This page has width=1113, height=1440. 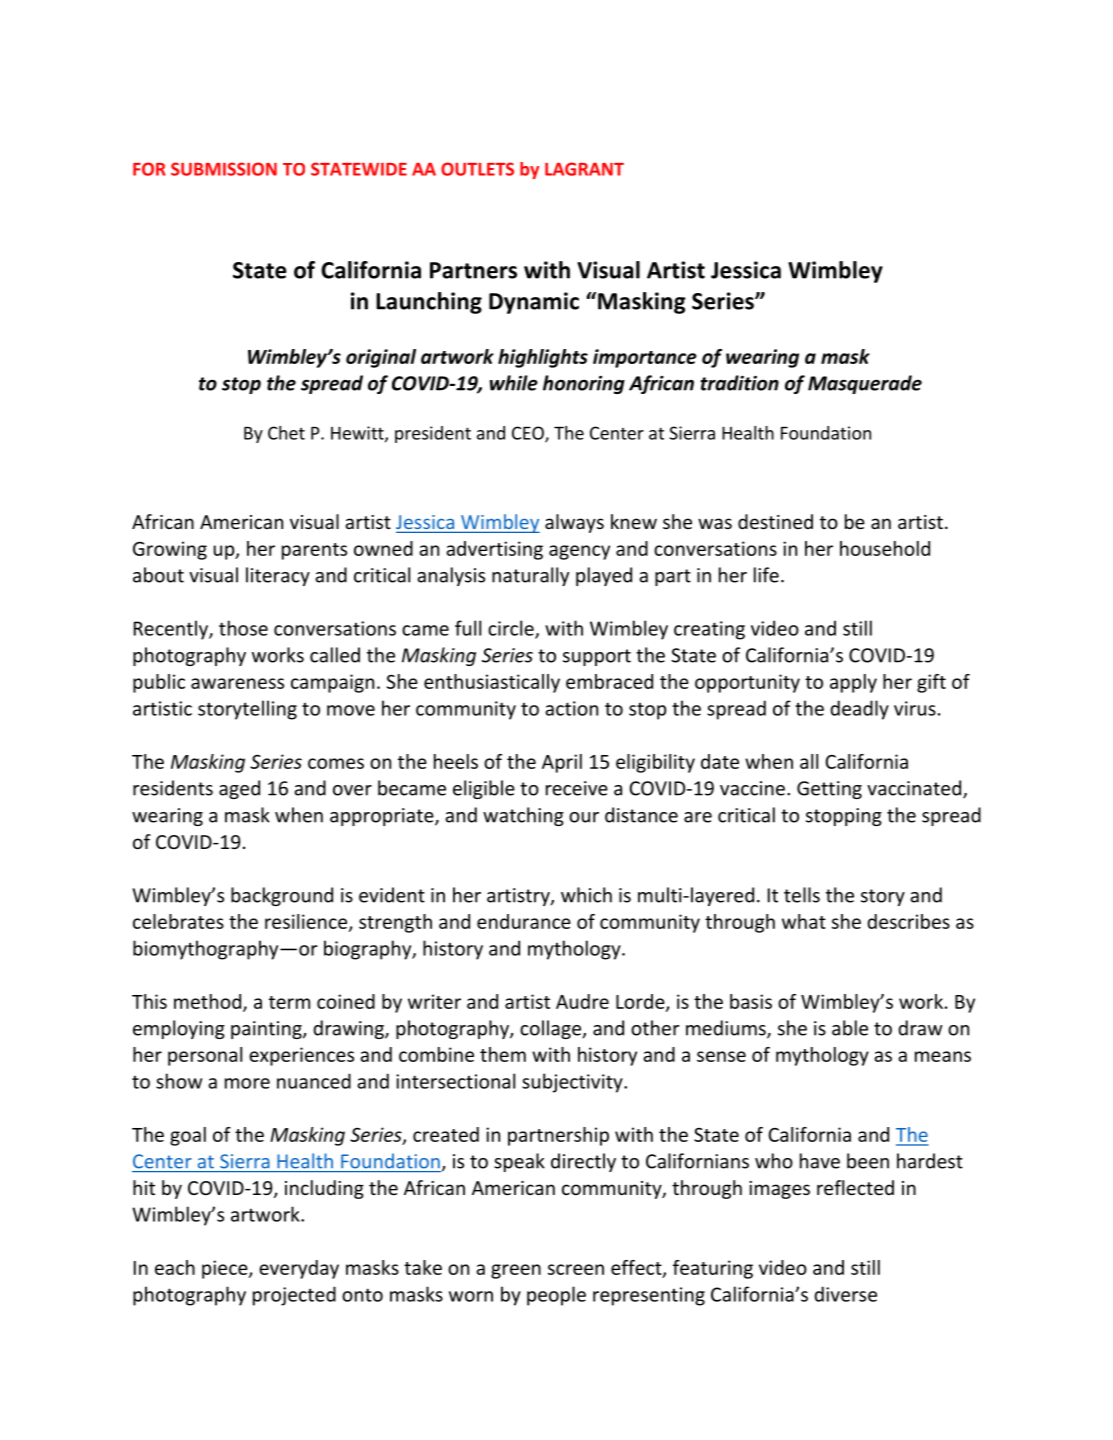 I want to click on green, so click(x=516, y=1271).
